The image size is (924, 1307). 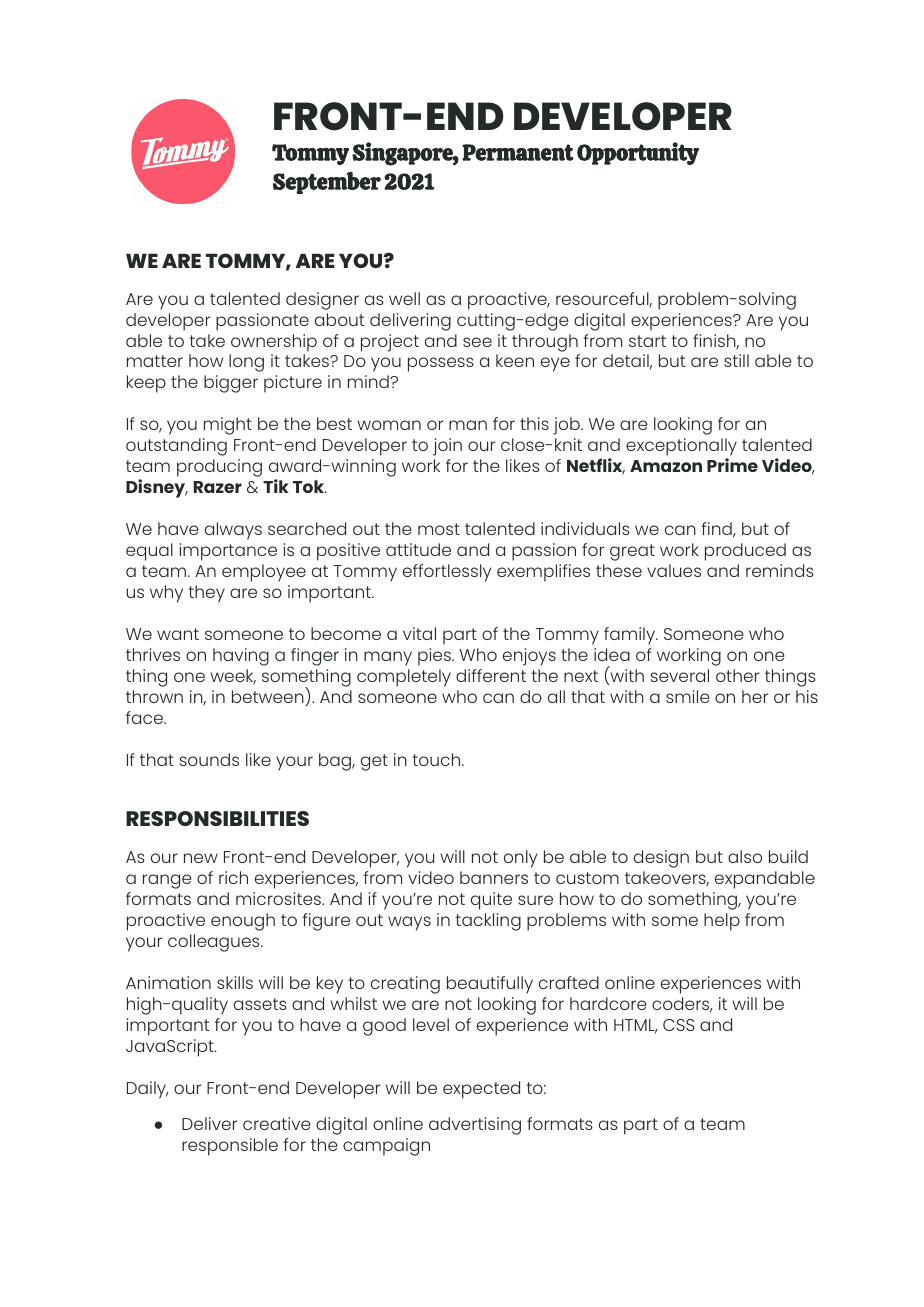 What do you see at coordinates (638, 153) in the screenshot?
I see `Opportunity` at bounding box center [638, 153].
